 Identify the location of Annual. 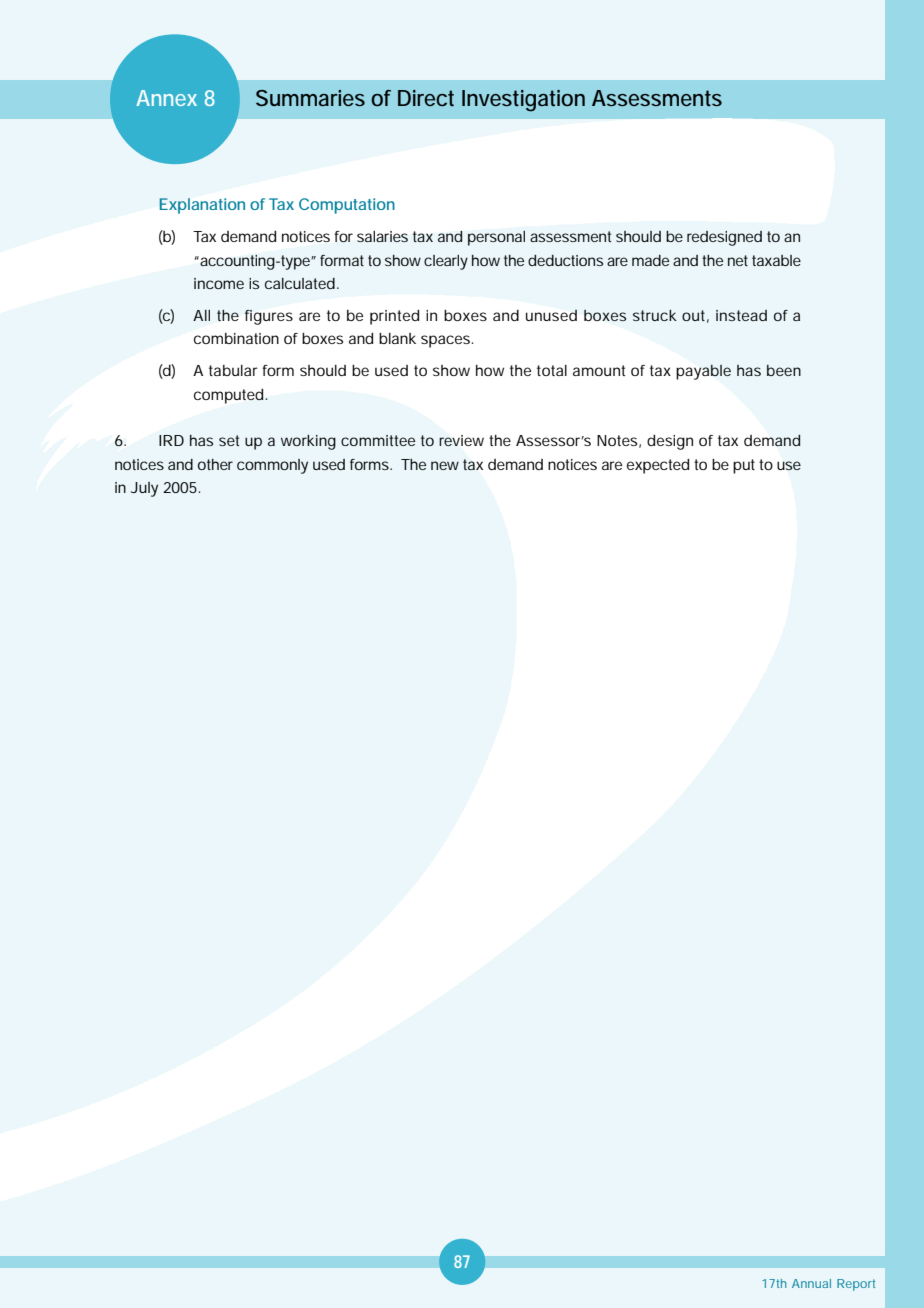
(811, 1283).
